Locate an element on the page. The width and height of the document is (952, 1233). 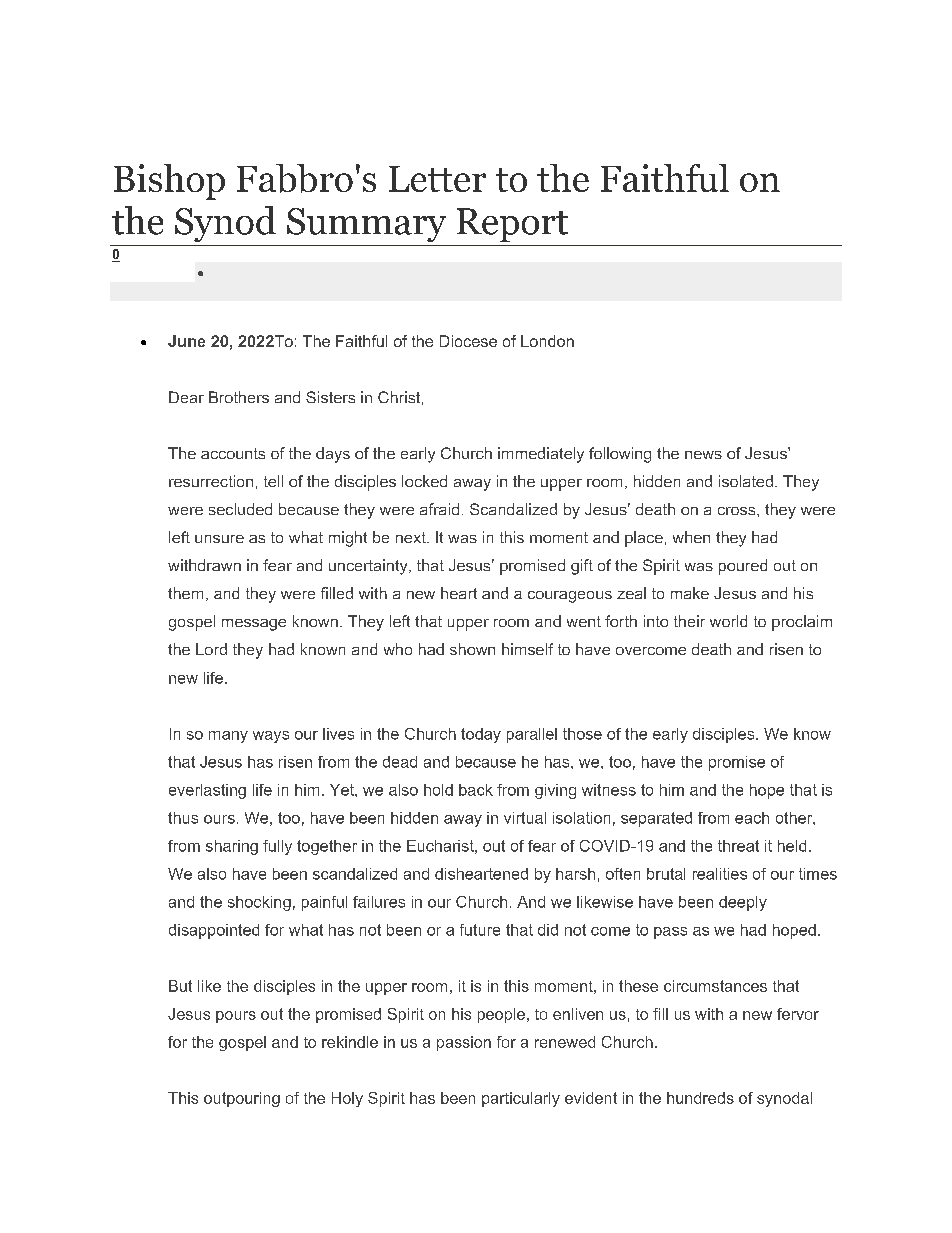
outpouring is located at coordinates (242, 1099).
